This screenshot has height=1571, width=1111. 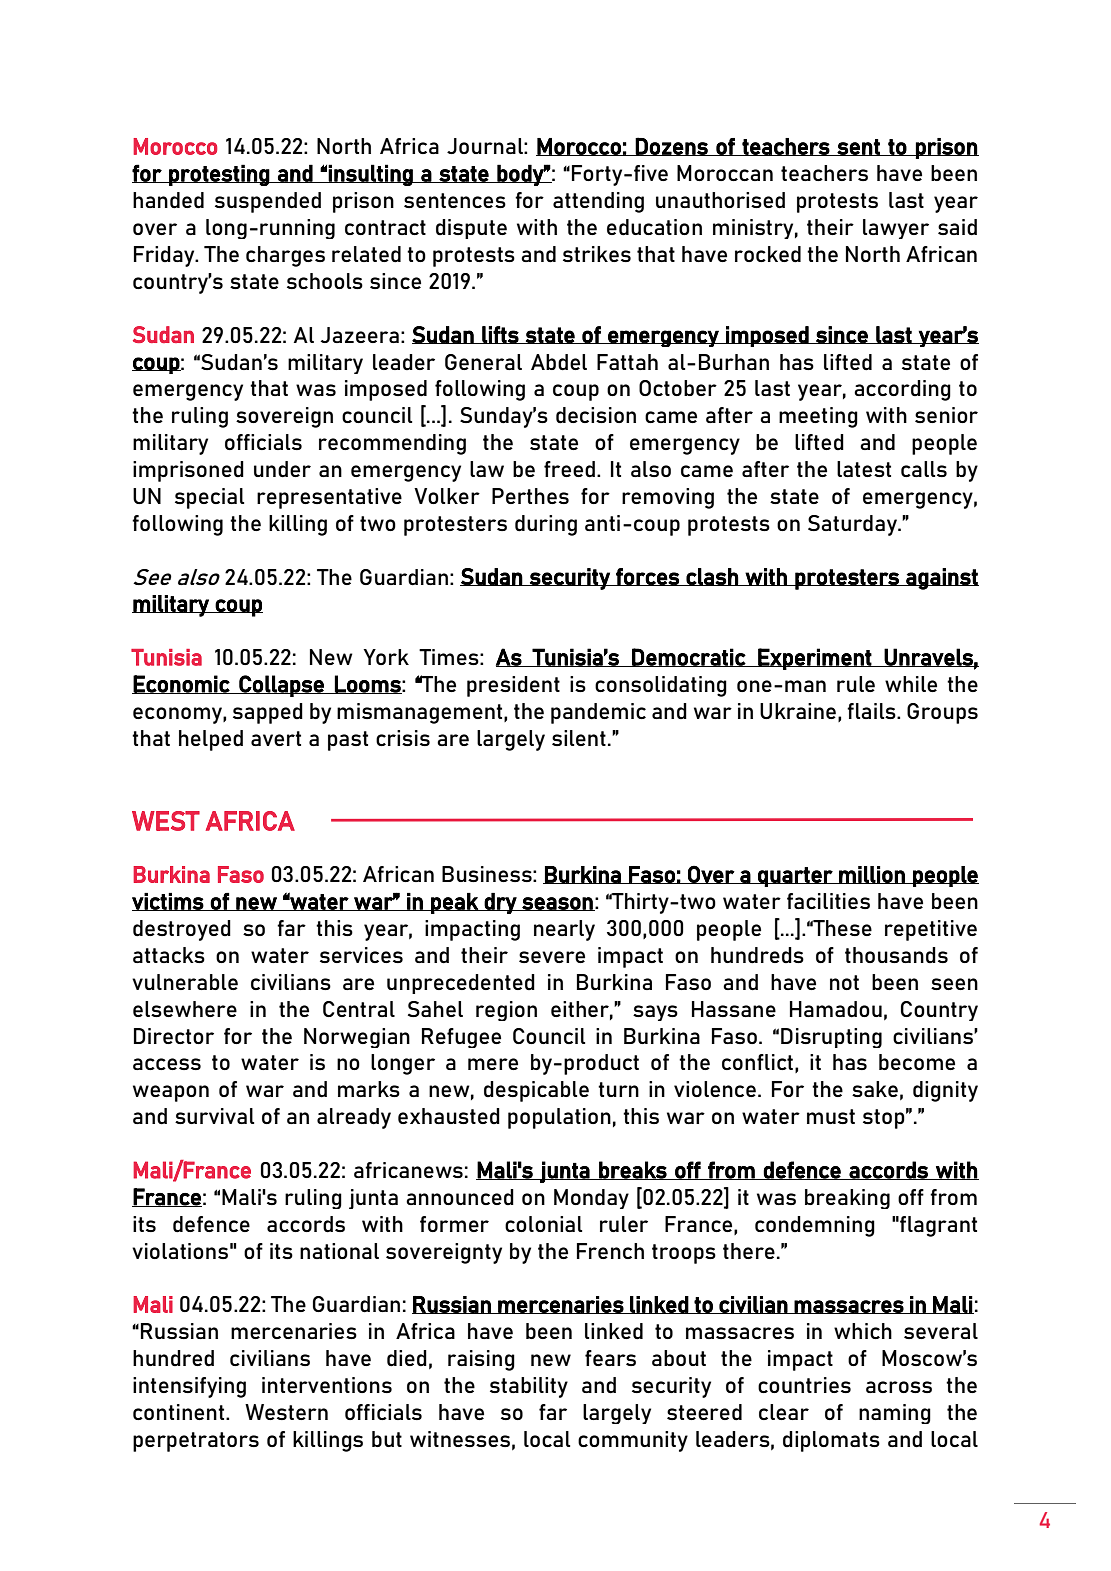 I want to click on not, so click(x=844, y=982).
